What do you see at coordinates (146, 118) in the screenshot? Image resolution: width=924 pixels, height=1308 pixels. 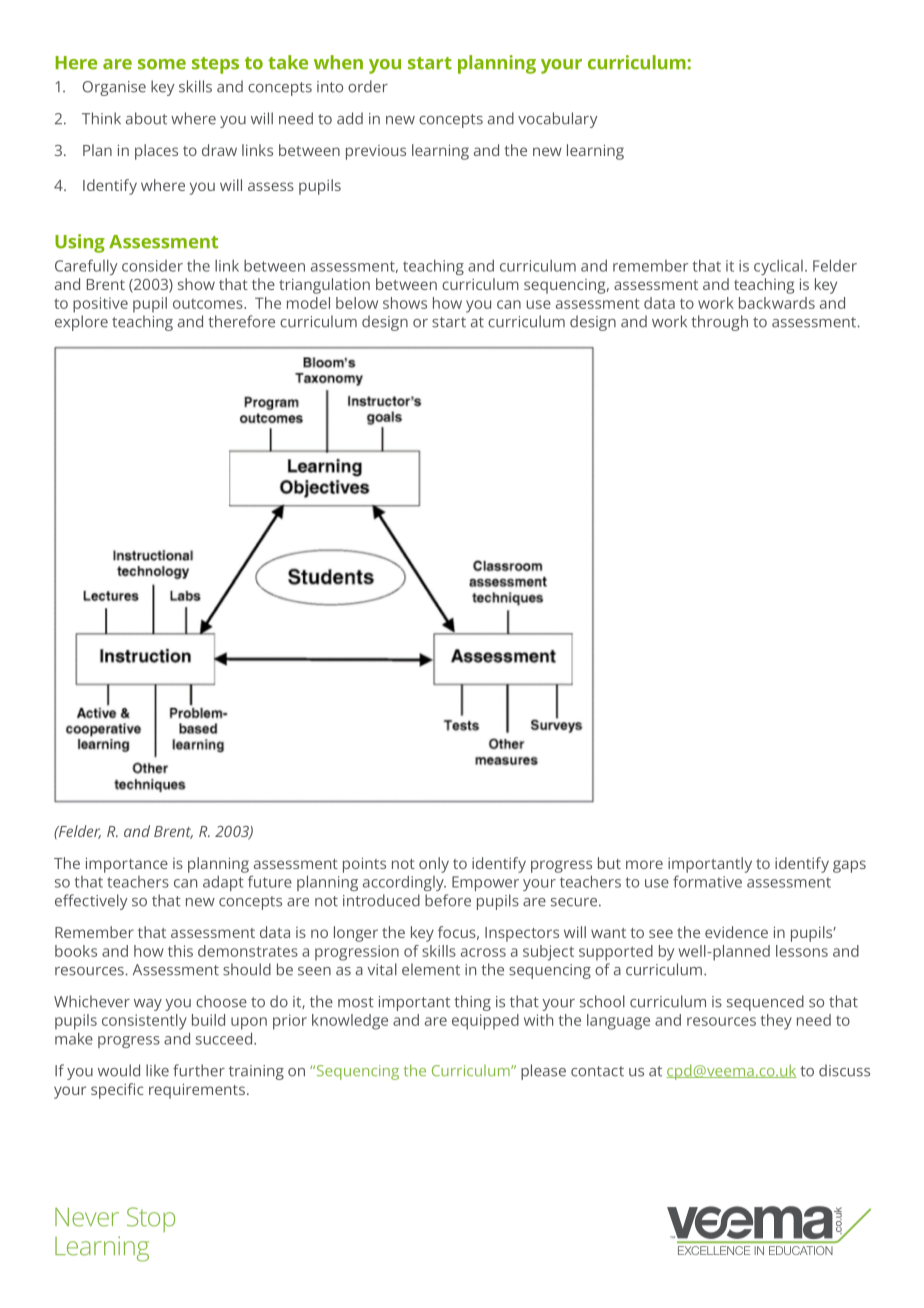 I see `about` at bounding box center [146, 118].
